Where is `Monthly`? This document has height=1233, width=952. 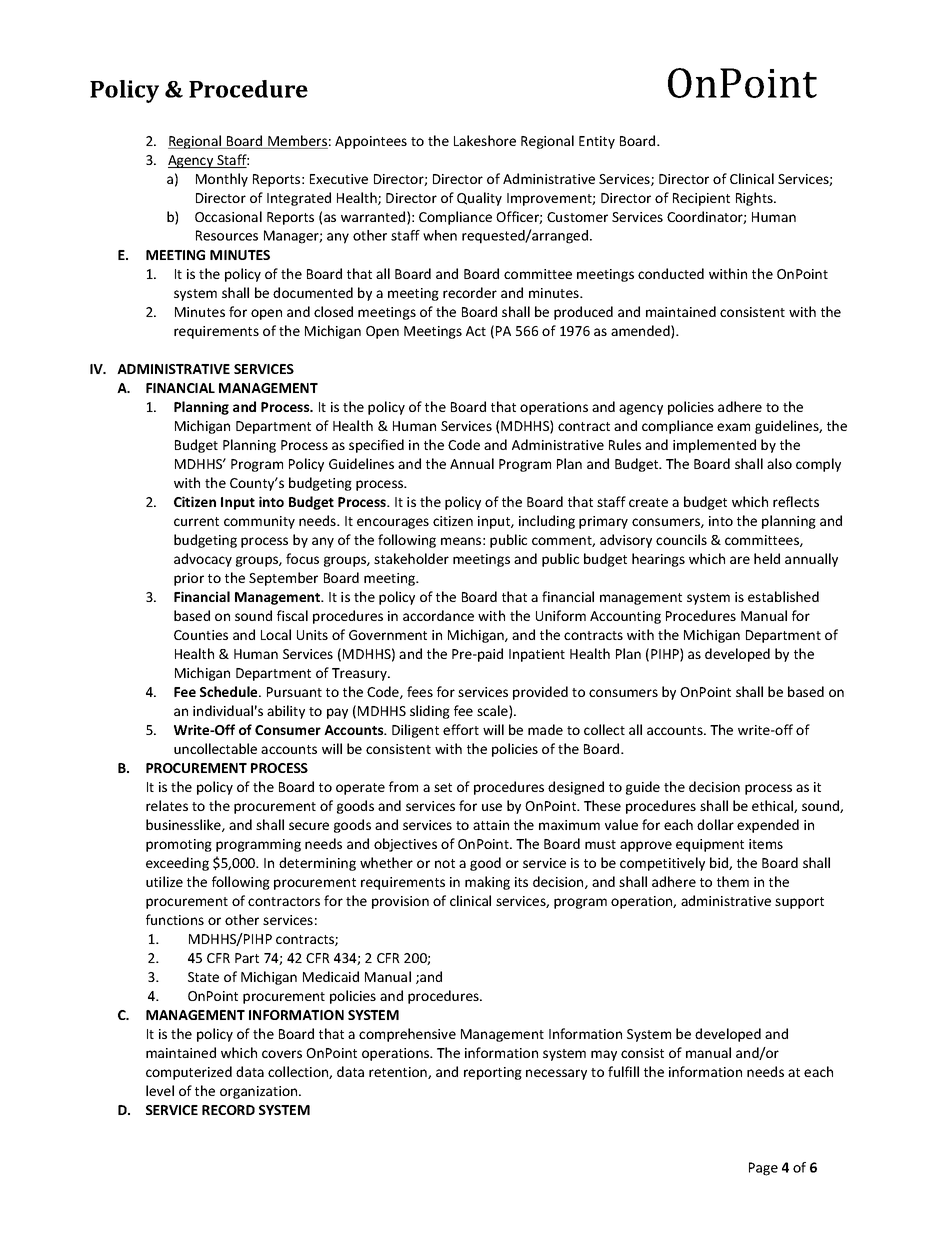
Monthly is located at coordinates (222, 180).
